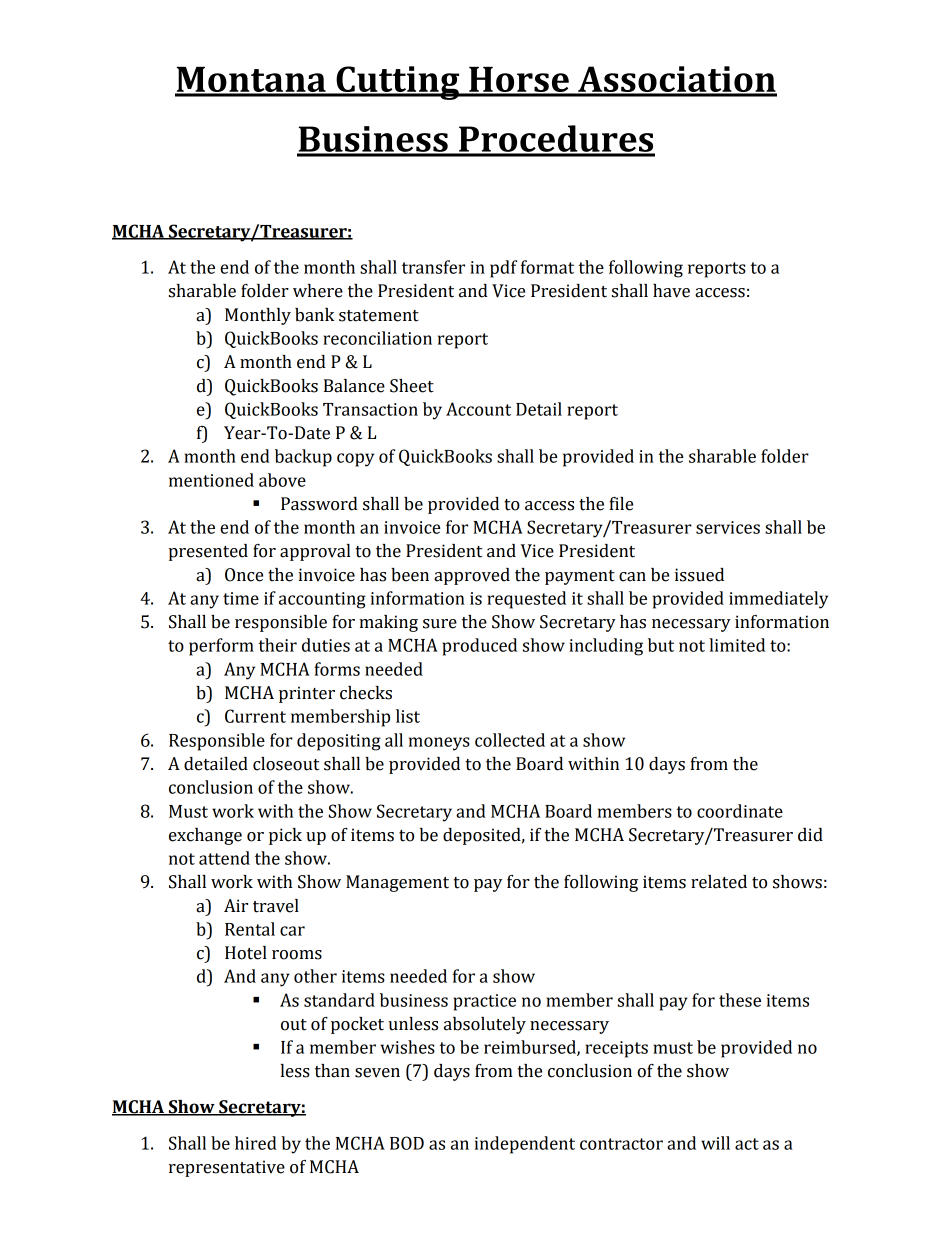  Describe the element at coordinates (526, 600) in the document. I see `requested` at that location.
